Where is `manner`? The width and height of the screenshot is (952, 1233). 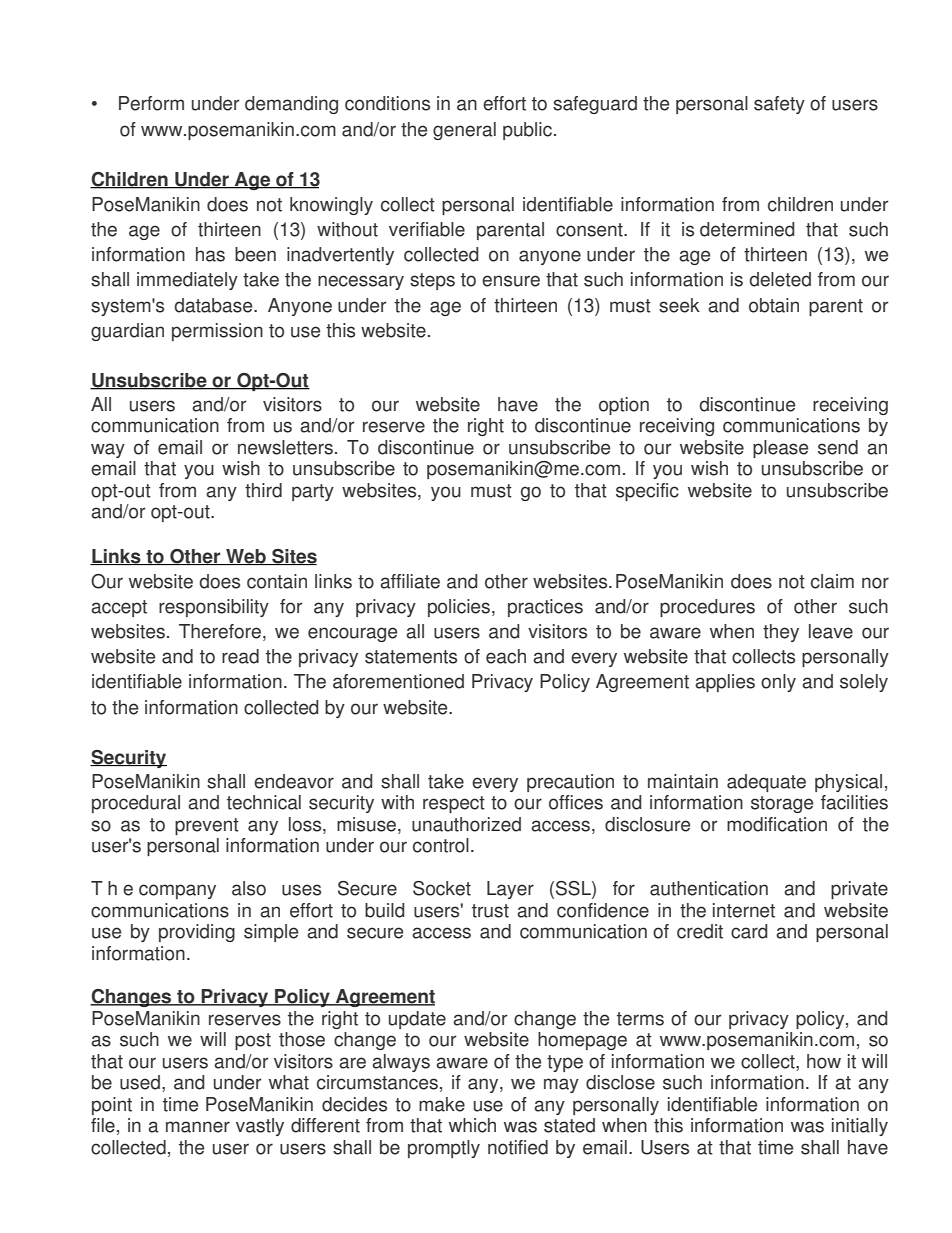
manner is located at coordinates (198, 1127).
